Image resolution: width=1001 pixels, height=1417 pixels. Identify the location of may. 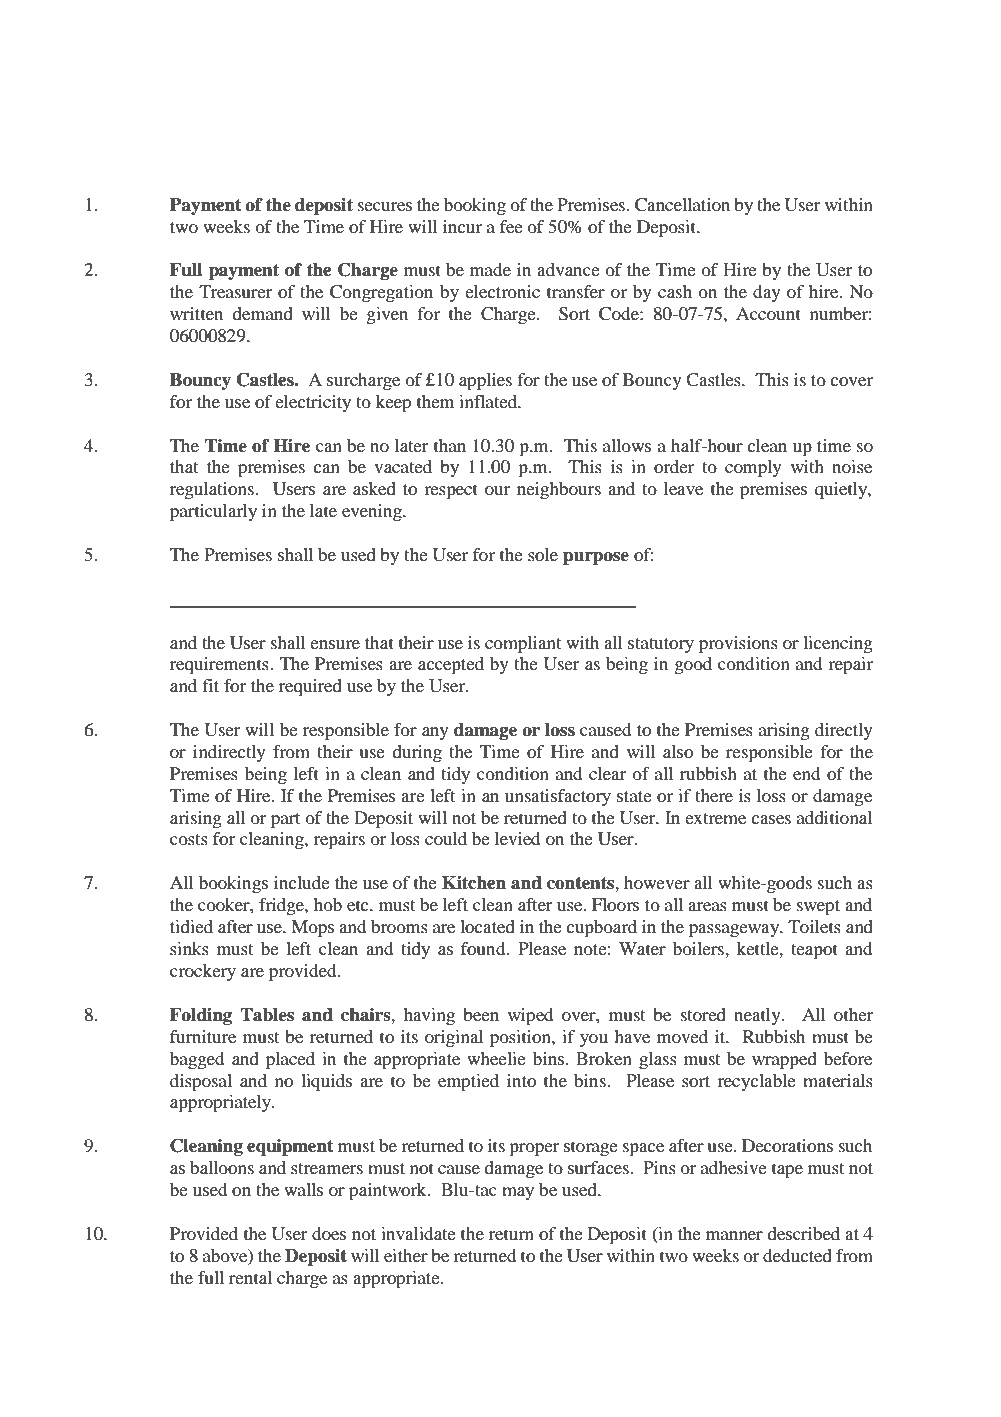
(518, 1193).
